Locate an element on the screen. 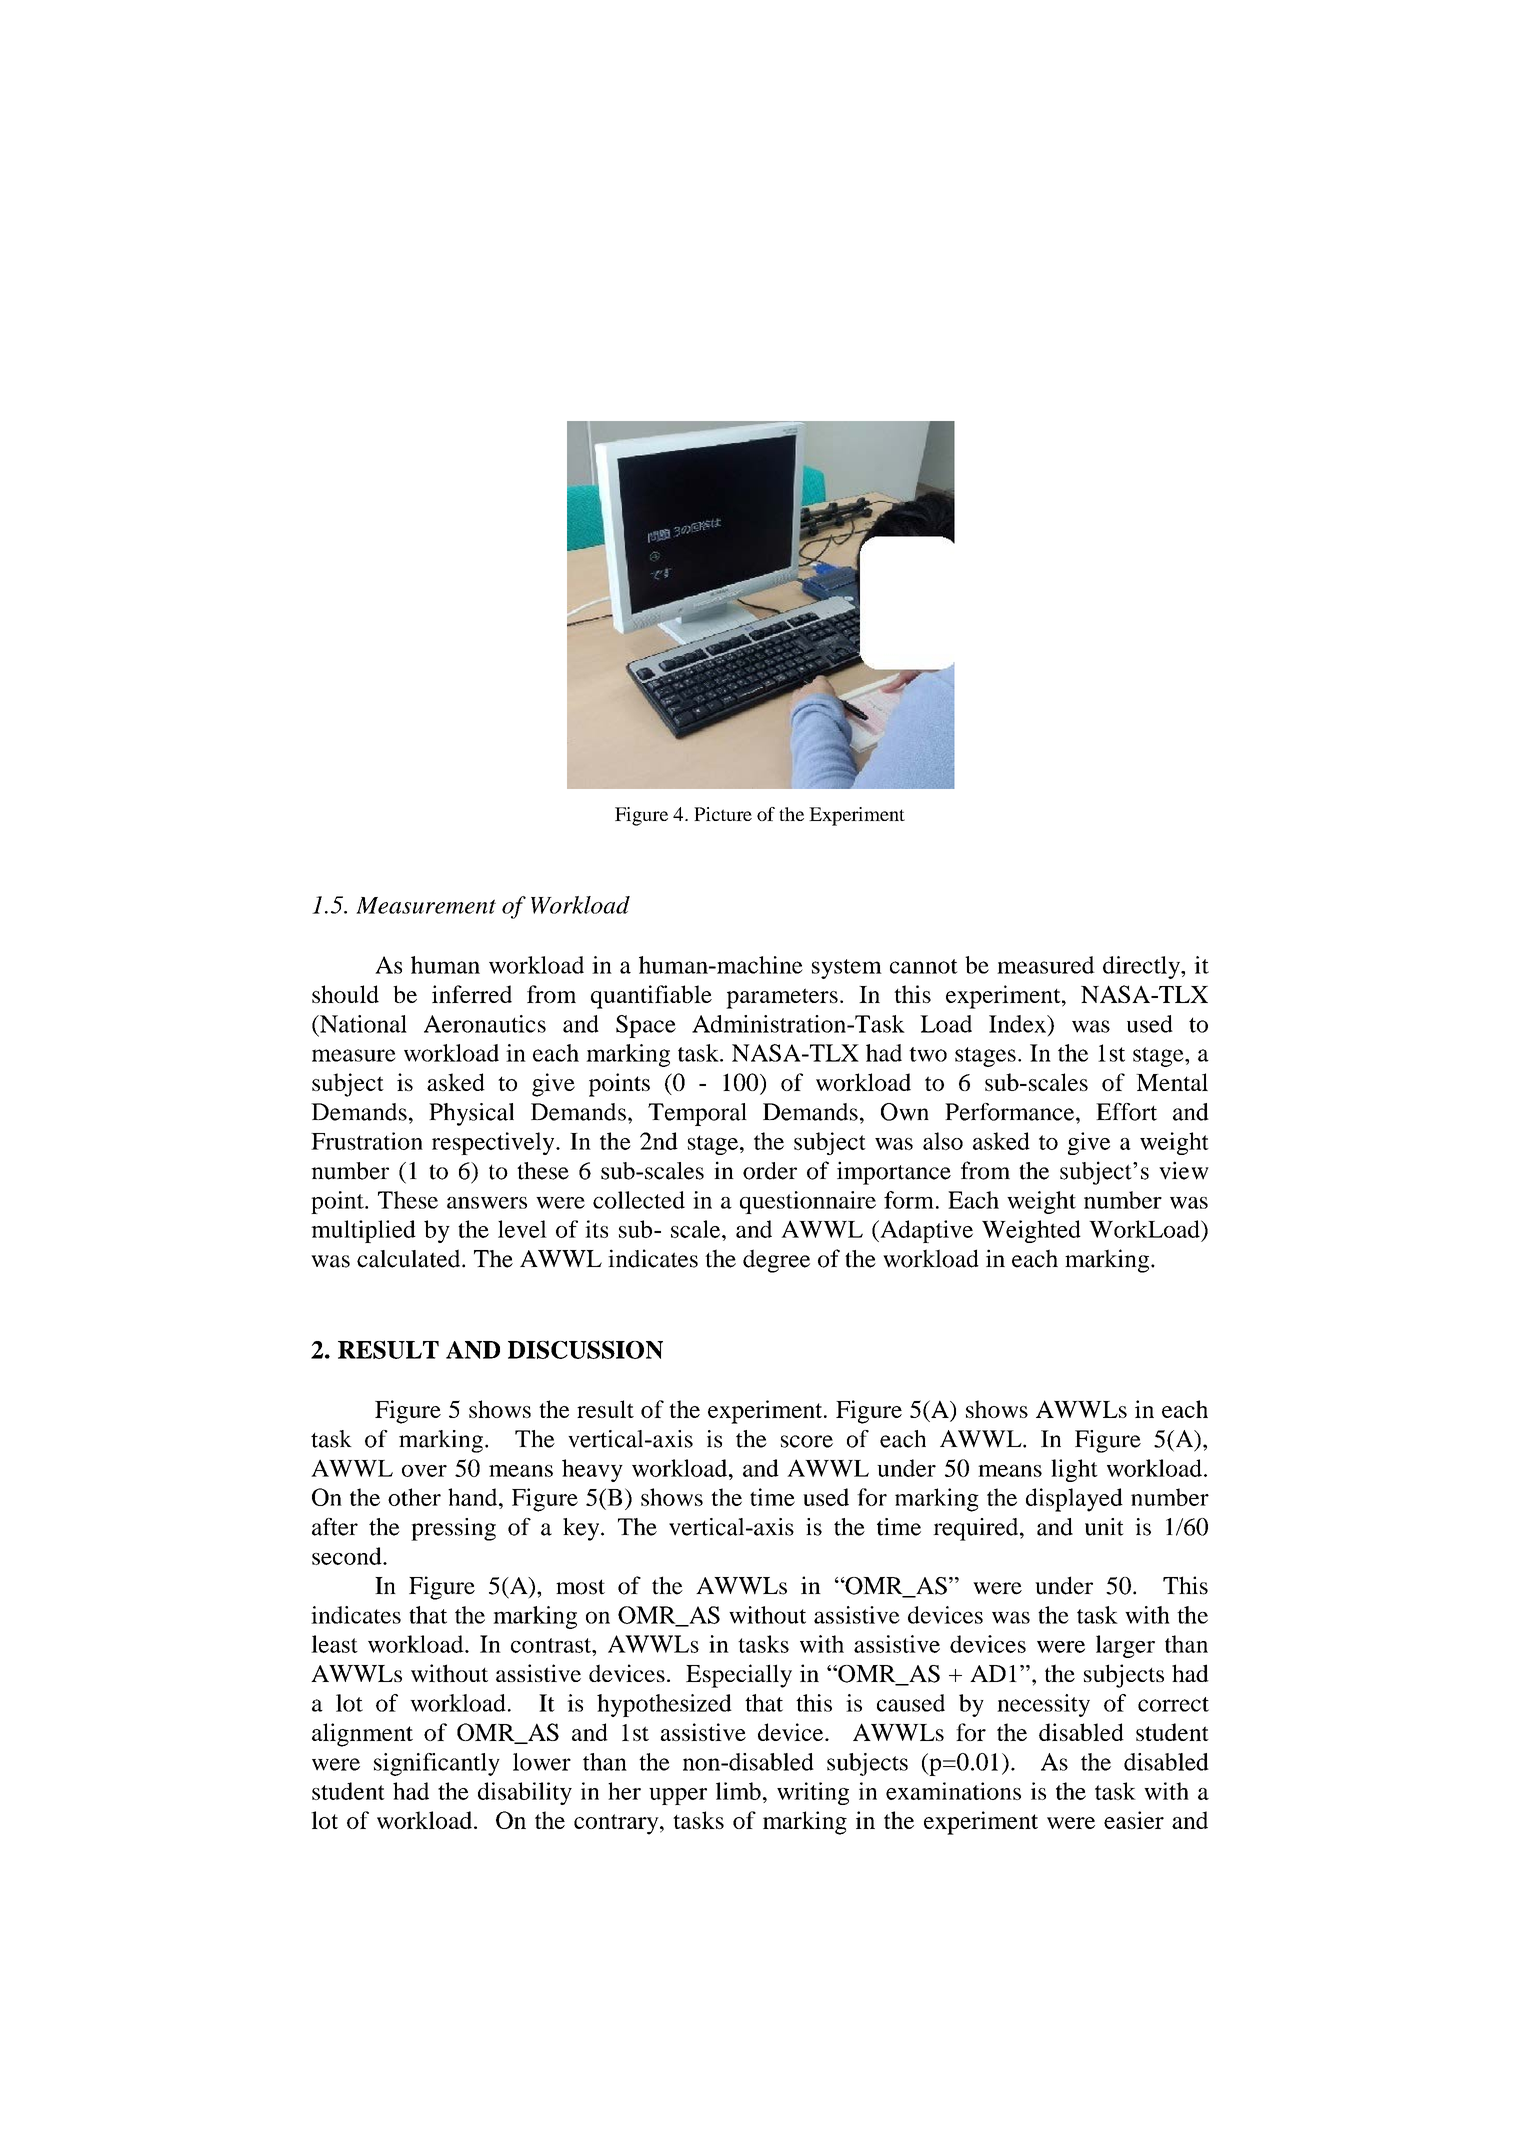 This screenshot has height=2150, width=1520. significantly is located at coordinates (437, 1764).
